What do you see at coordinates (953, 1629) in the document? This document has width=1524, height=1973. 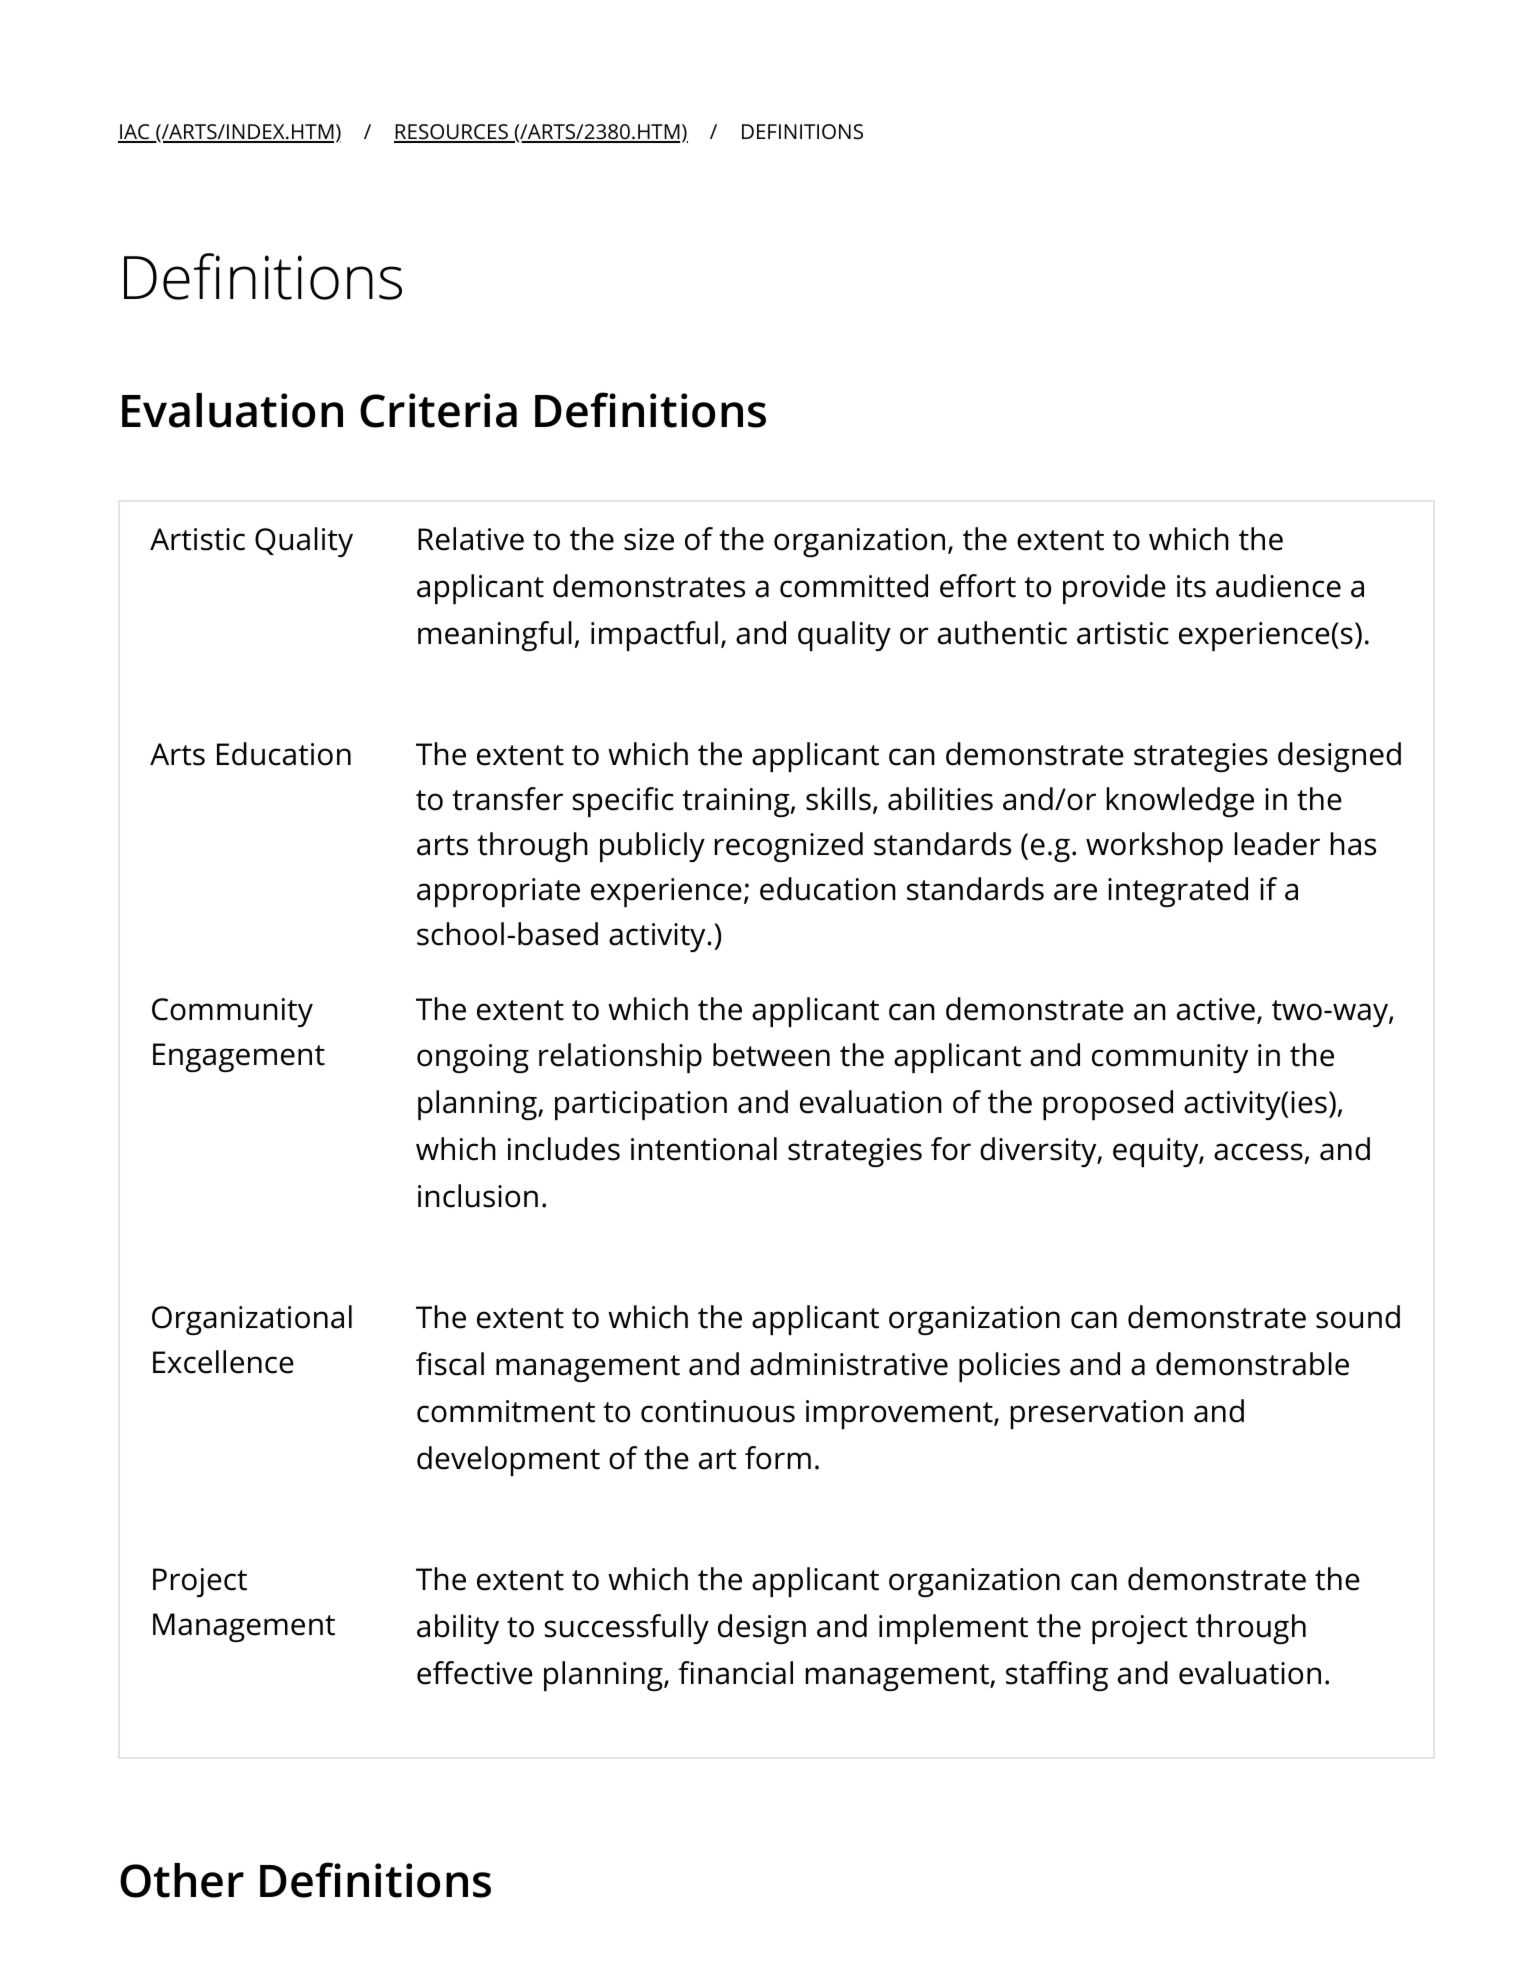 I see `implement` at bounding box center [953, 1629].
